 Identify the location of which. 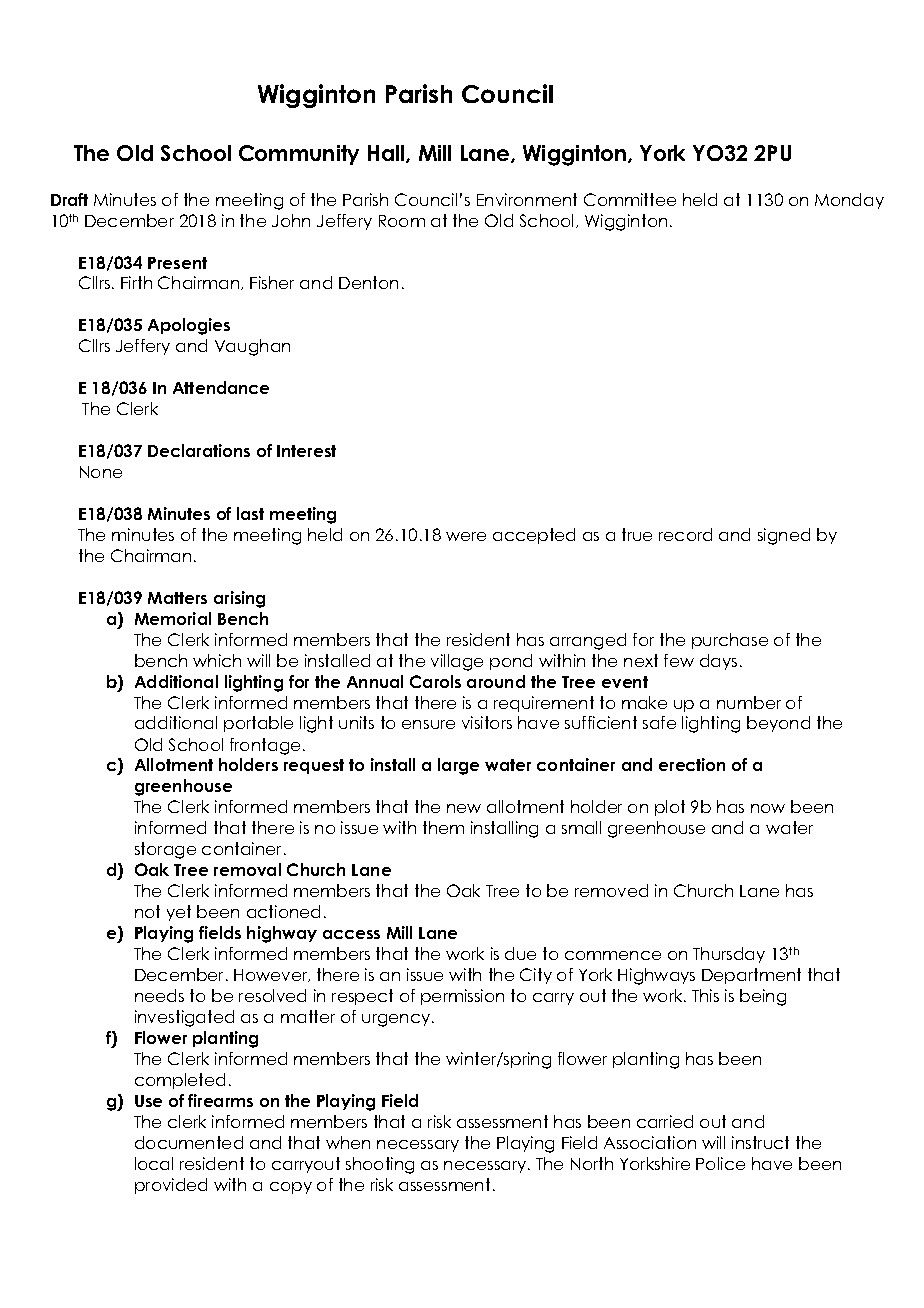
(217, 660).
